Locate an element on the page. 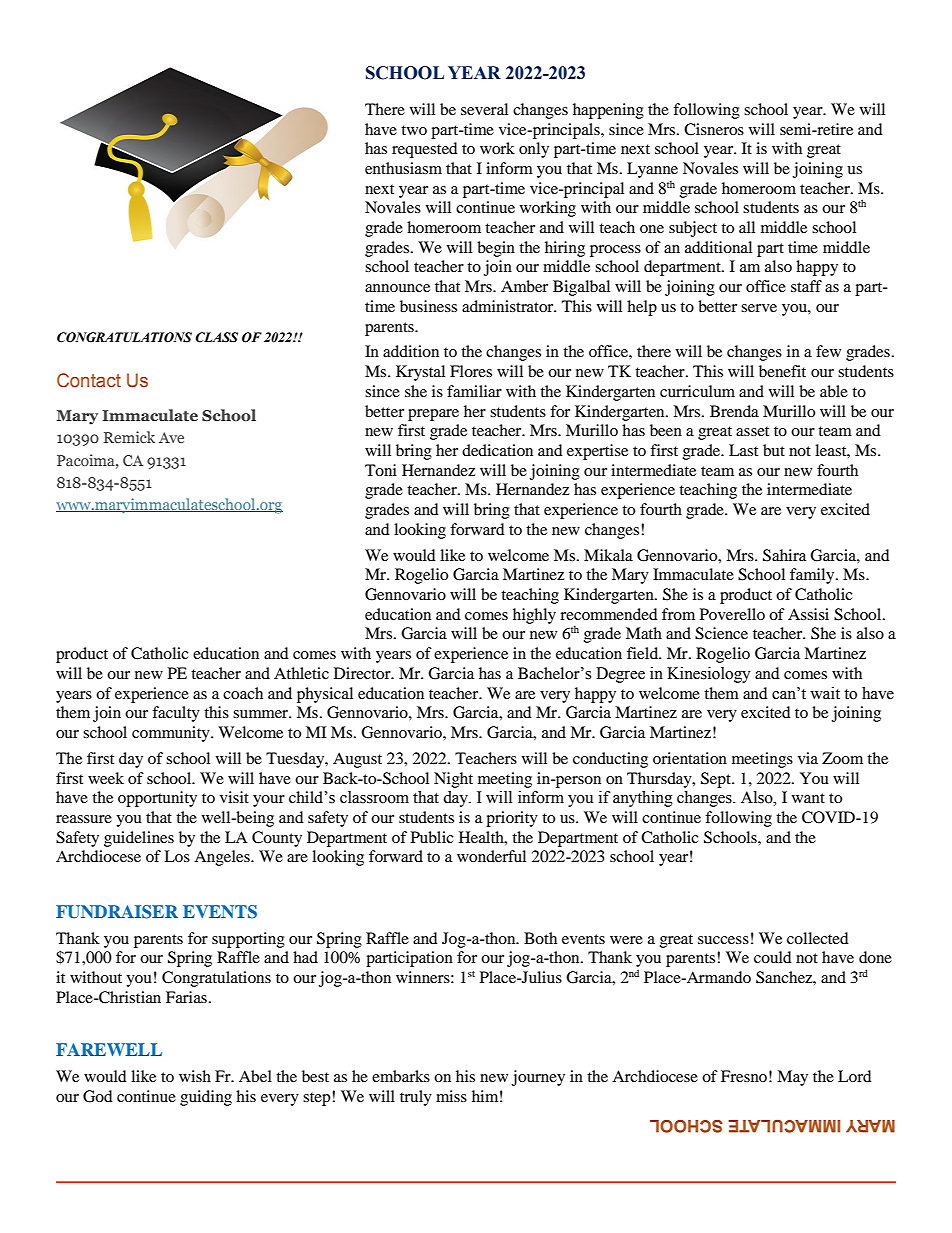 The height and width of the document is (1233, 952). coach is located at coordinates (243, 693).
